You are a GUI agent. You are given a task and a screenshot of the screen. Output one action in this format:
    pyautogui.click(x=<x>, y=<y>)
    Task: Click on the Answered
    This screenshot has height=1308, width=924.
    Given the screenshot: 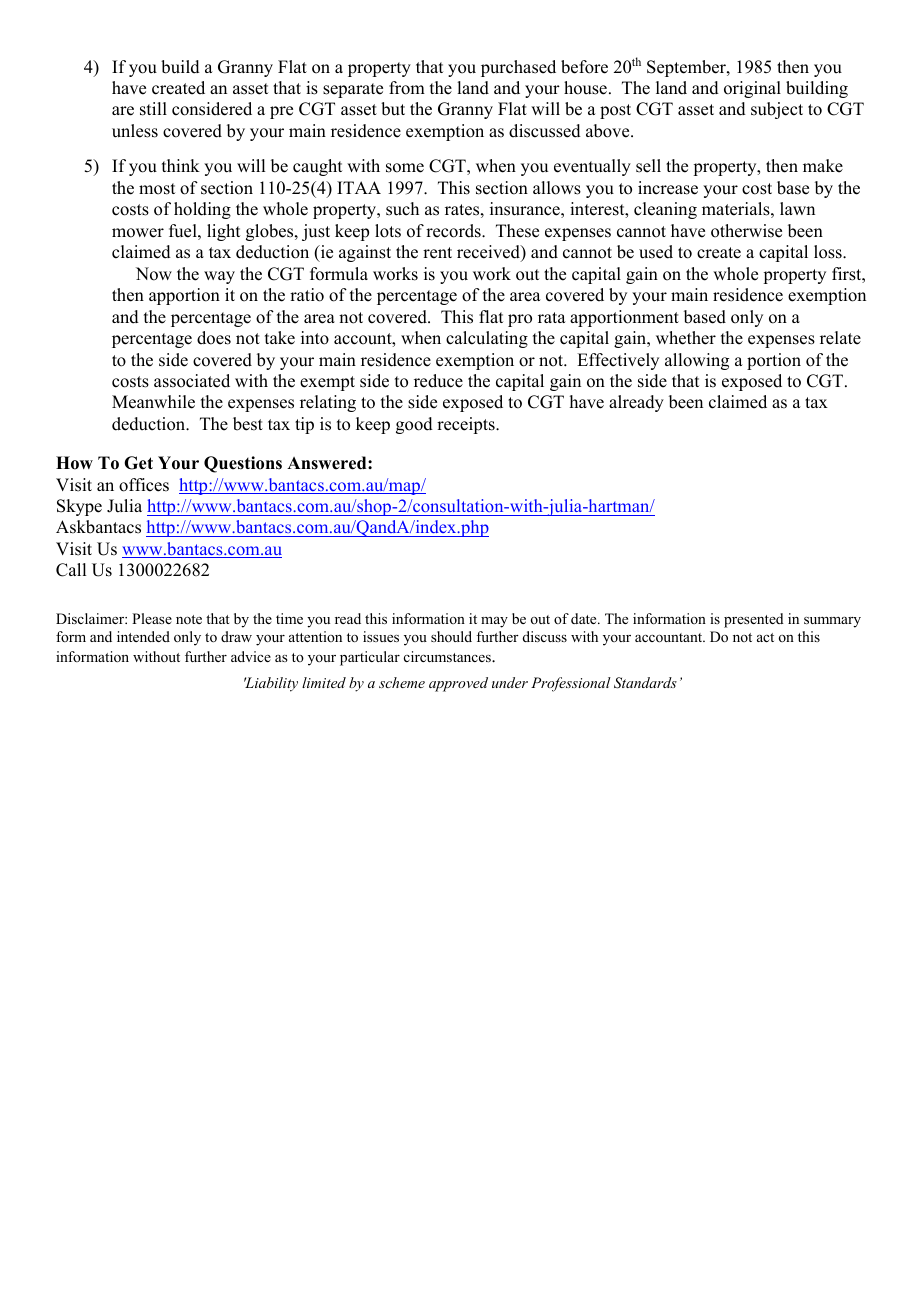 What is the action you would take?
    pyautogui.click(x=328, y=463)
